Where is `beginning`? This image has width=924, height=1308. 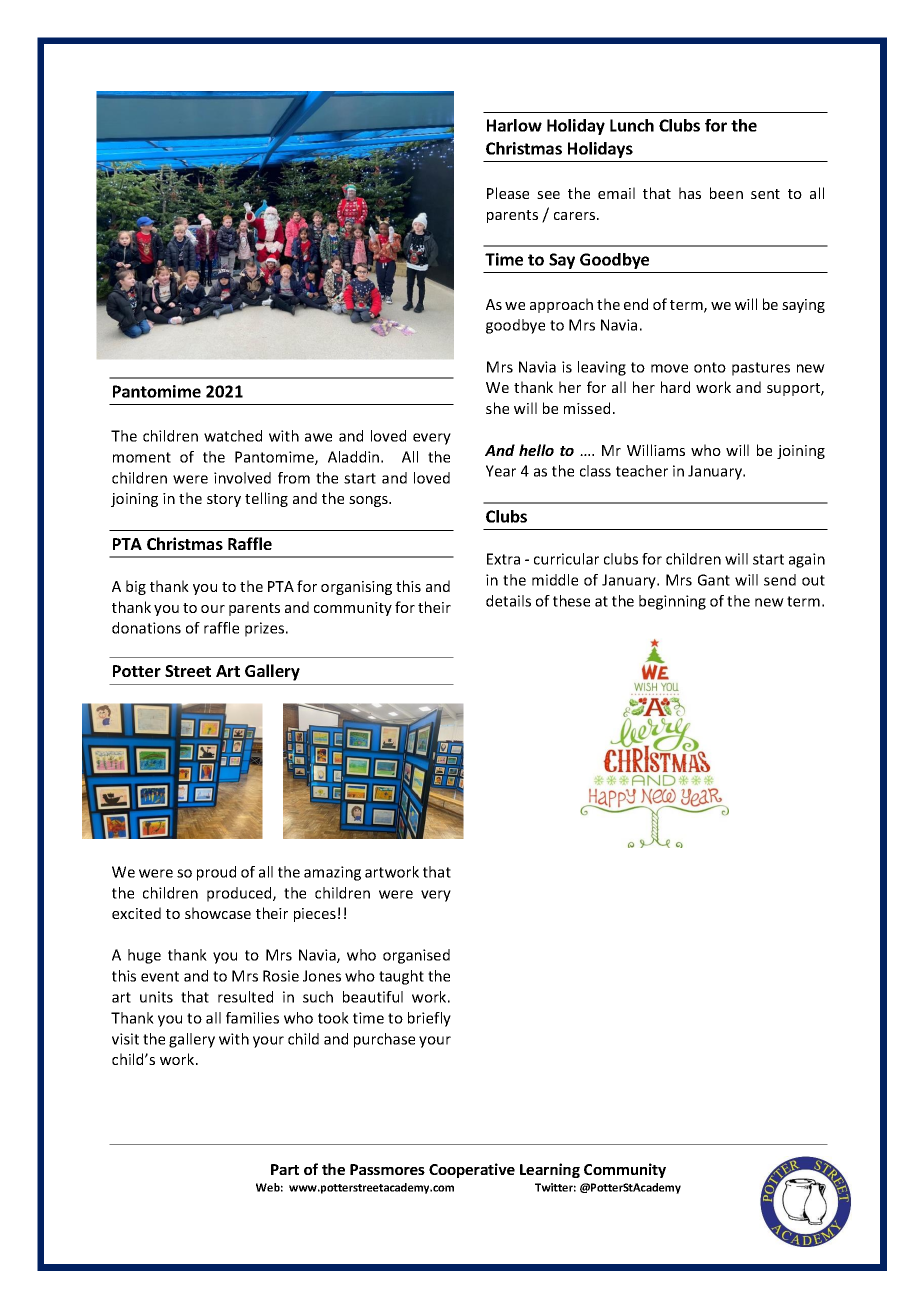 beginning is located at coordinates (672, 602).
